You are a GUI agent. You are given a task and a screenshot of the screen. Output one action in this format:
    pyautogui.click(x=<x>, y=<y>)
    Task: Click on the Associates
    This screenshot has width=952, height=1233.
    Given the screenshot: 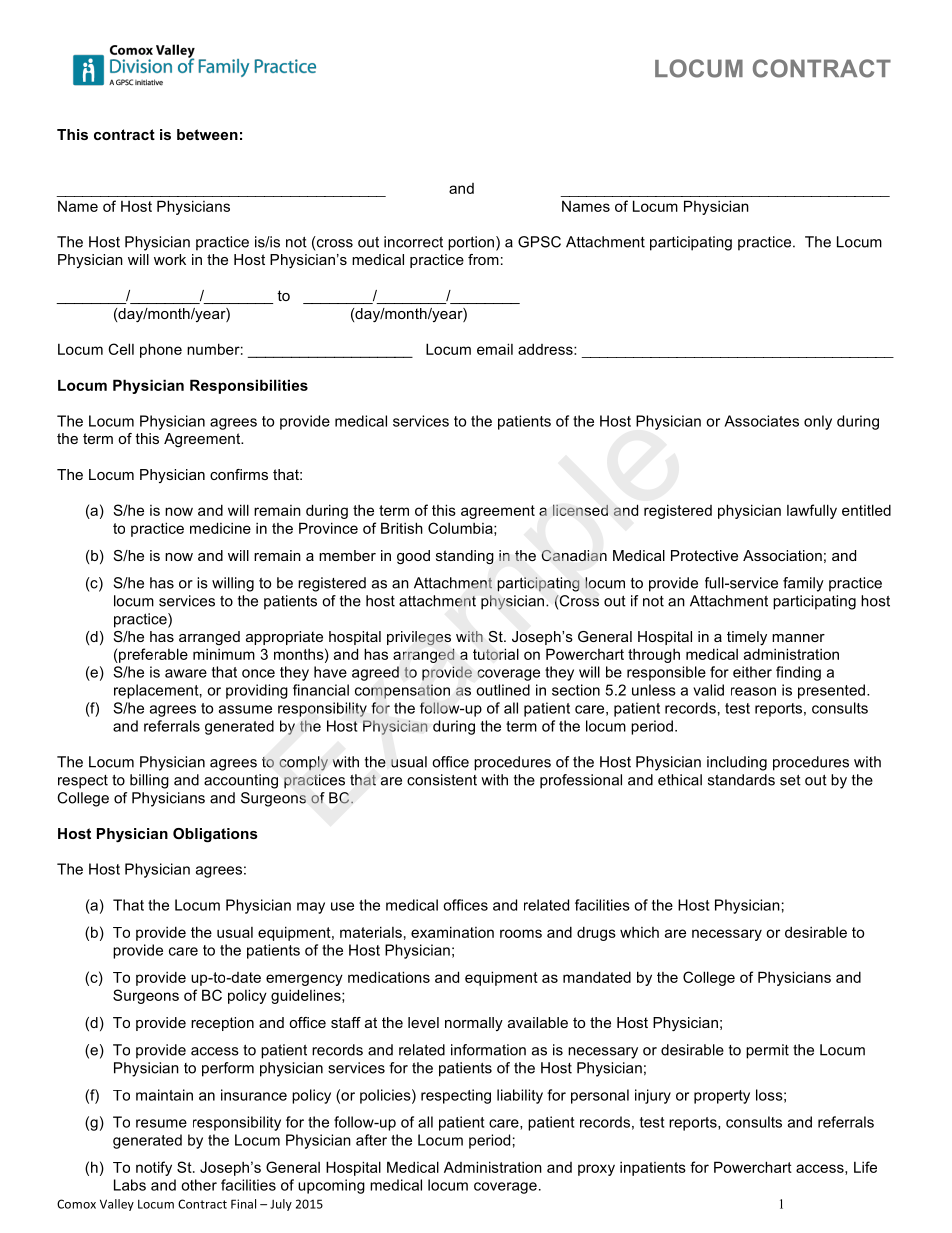 What is the action you would take?
    pyautogui.click(x=761, y=421)
